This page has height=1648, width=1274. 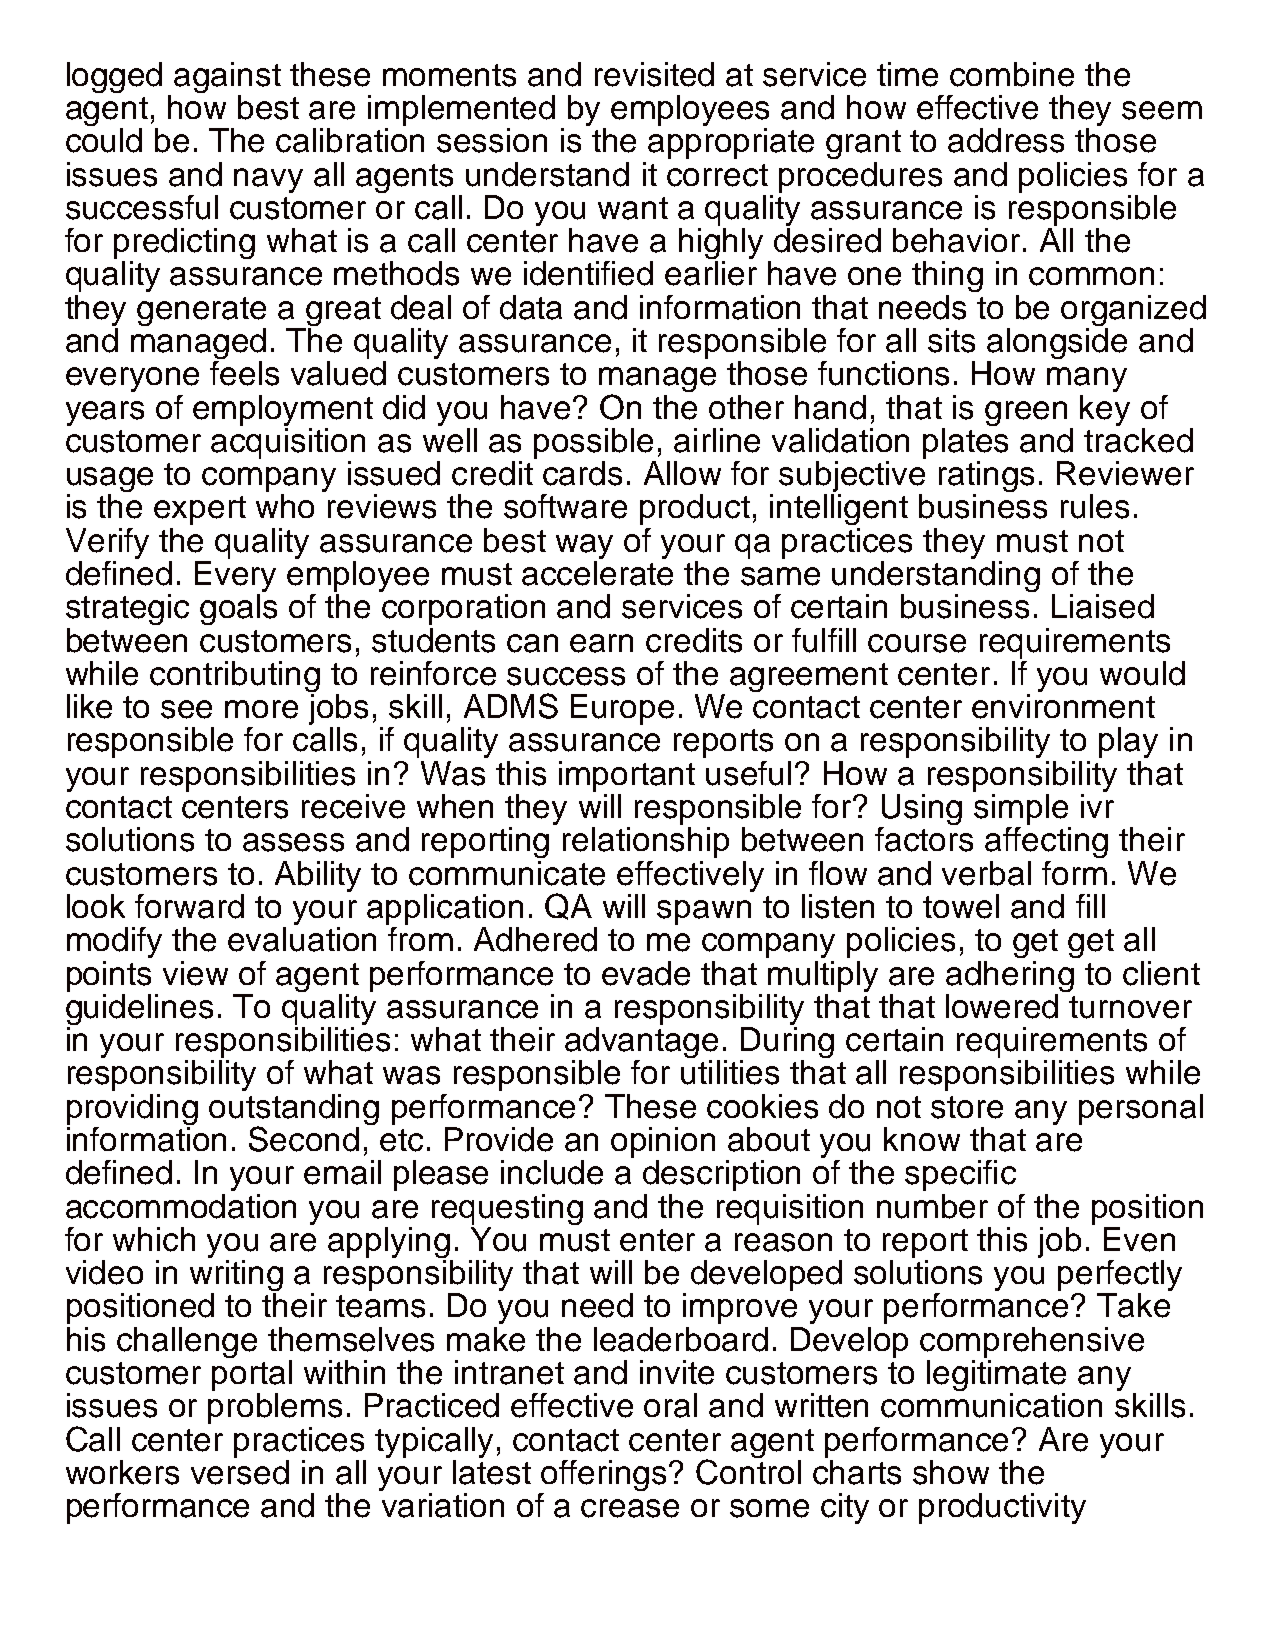 I want to click on guidelines, so click(x=139, y=1009).
